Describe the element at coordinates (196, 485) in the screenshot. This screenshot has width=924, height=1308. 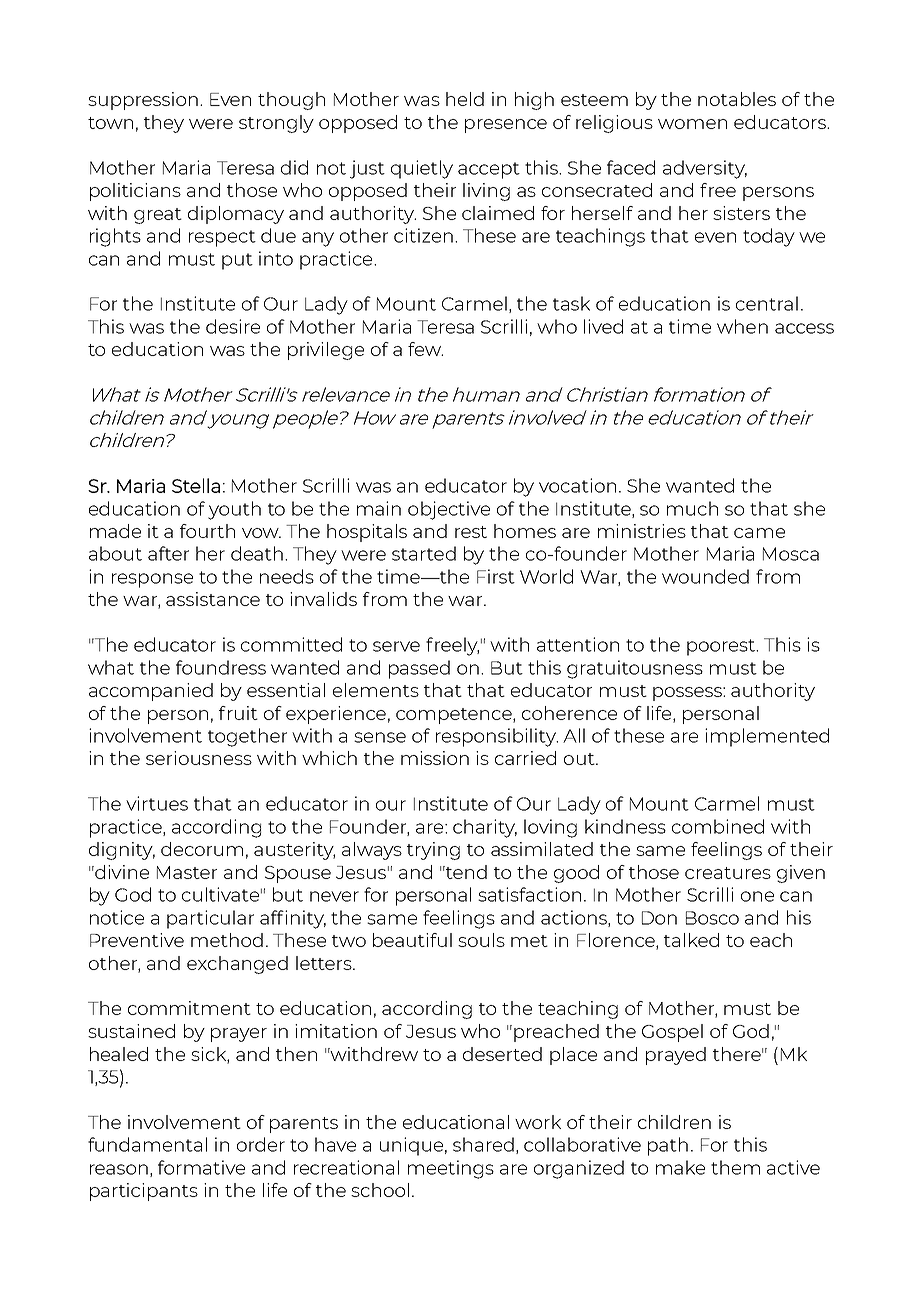
I see `Stella` at that location.
